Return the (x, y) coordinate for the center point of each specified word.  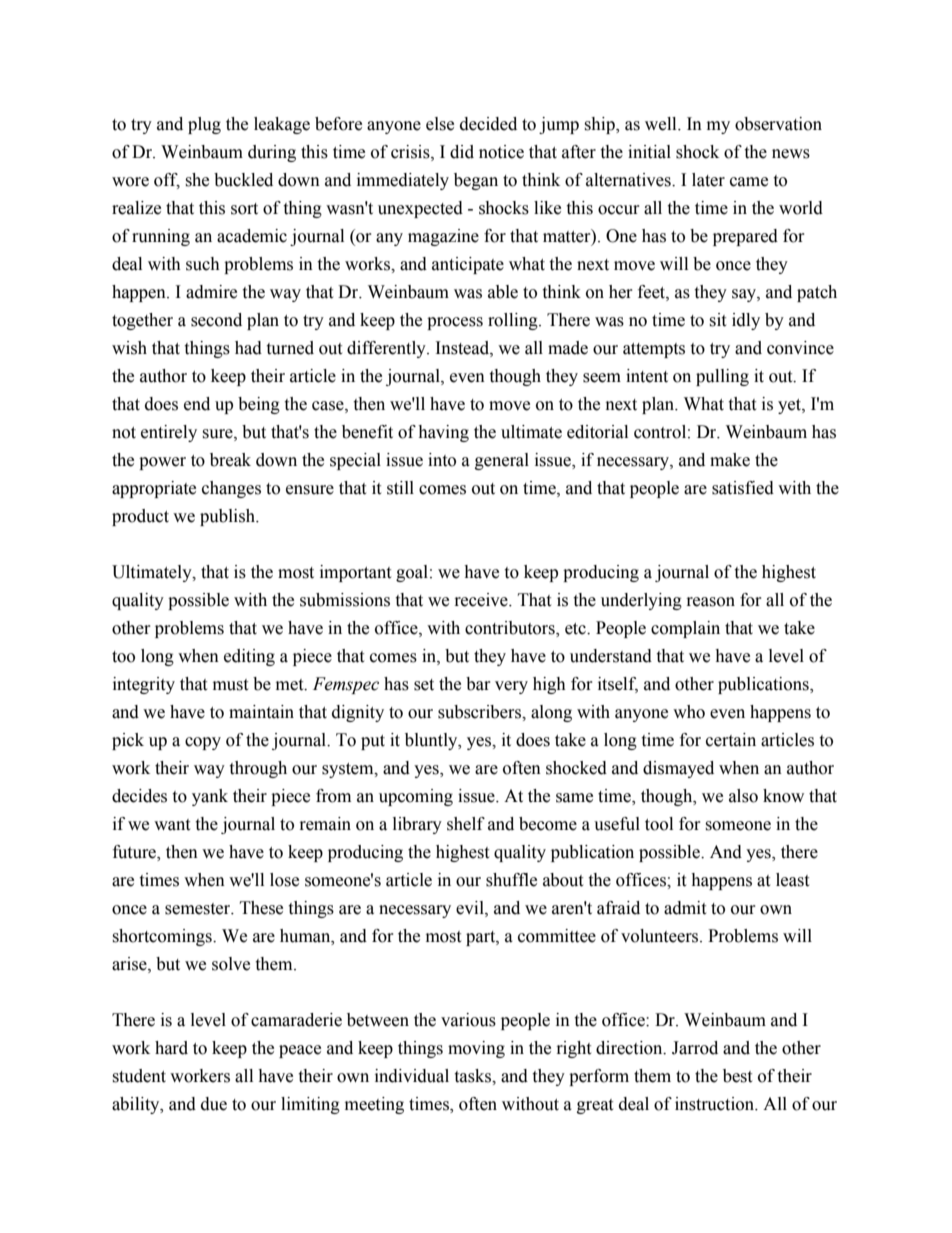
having (443, 433)
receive (482, 600)
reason (711, 602)
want (172, 825)
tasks (473, 1076)
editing (249, 657)
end (197, 404)
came (749, 182)
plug (204, 125)
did (462, 152)
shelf (466, 824)
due (214, 1104)
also (743, 796)
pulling (722, 377)
